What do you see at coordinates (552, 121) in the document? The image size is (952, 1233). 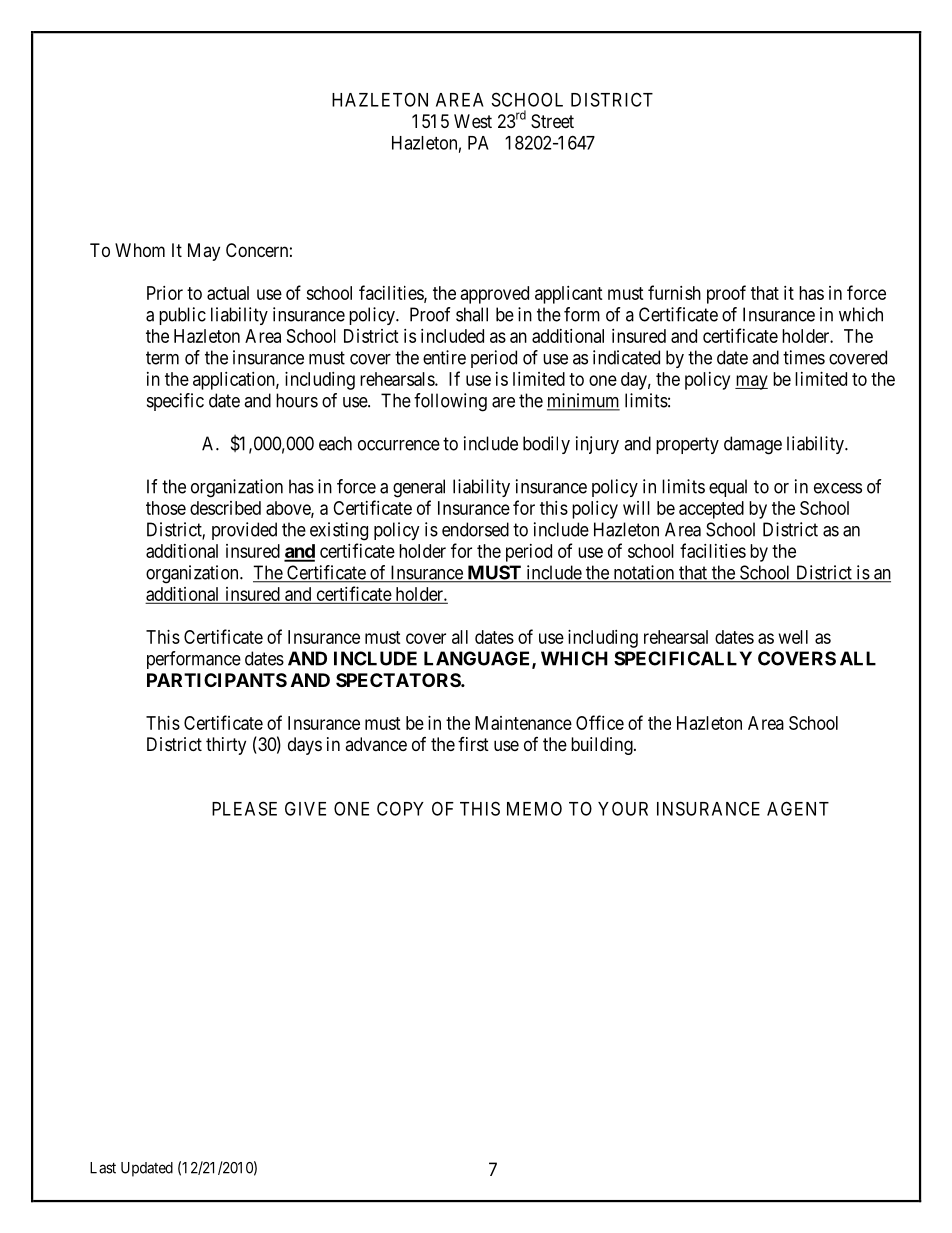 I see `Street` at bounding box center [552, 121].
